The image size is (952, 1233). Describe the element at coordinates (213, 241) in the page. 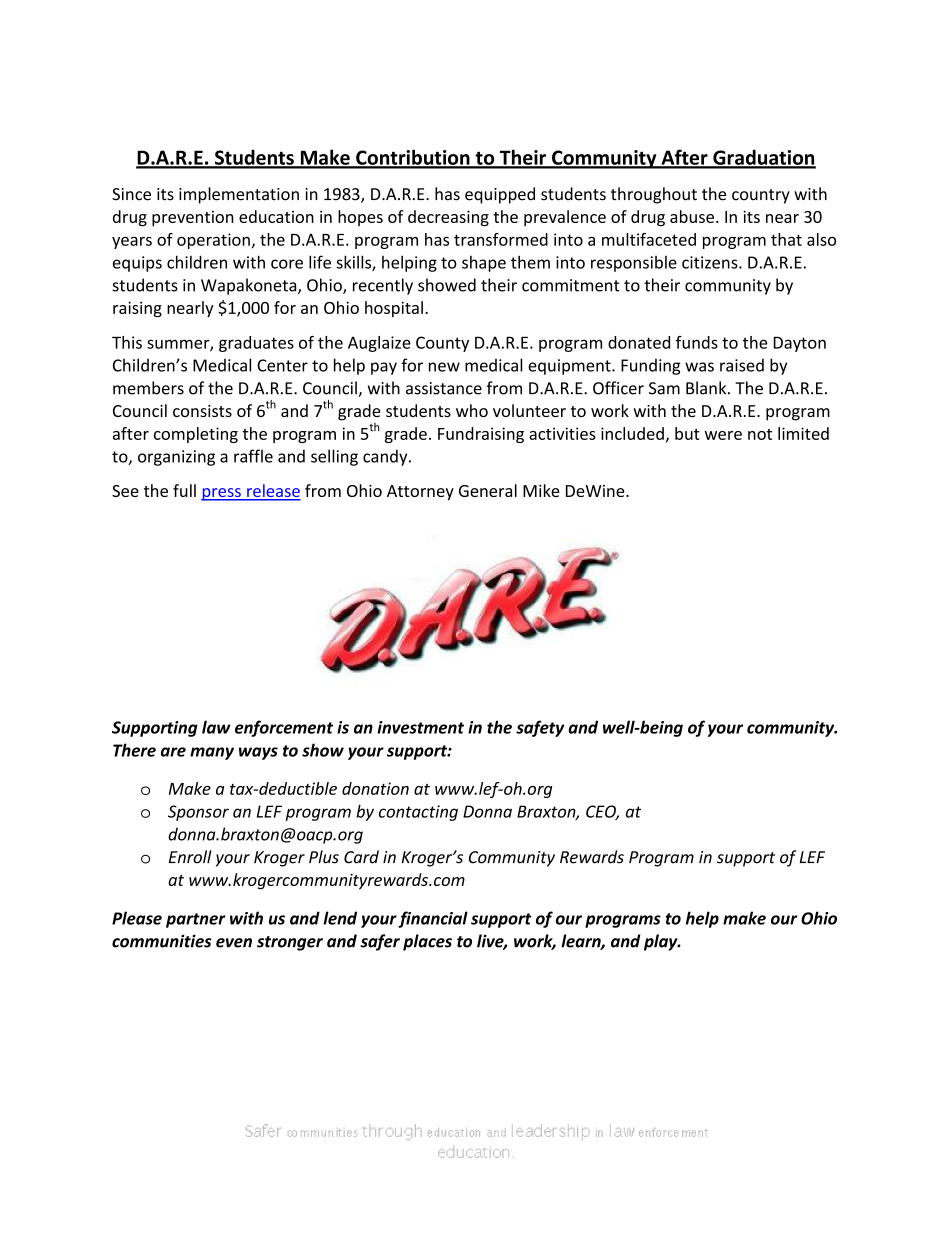

I see `operation` at that location.
